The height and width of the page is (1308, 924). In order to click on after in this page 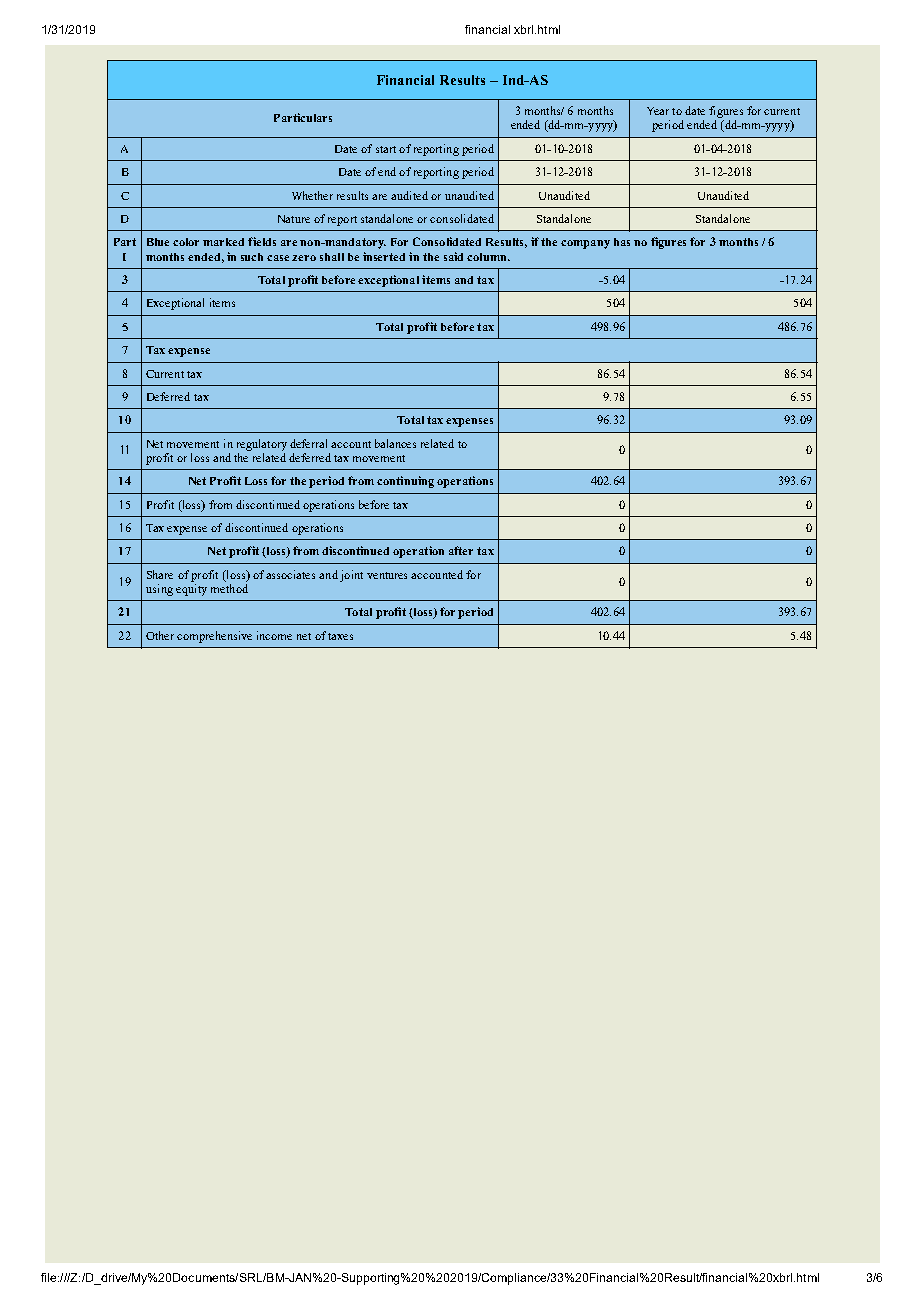, I will do `click(461, 550)`.
